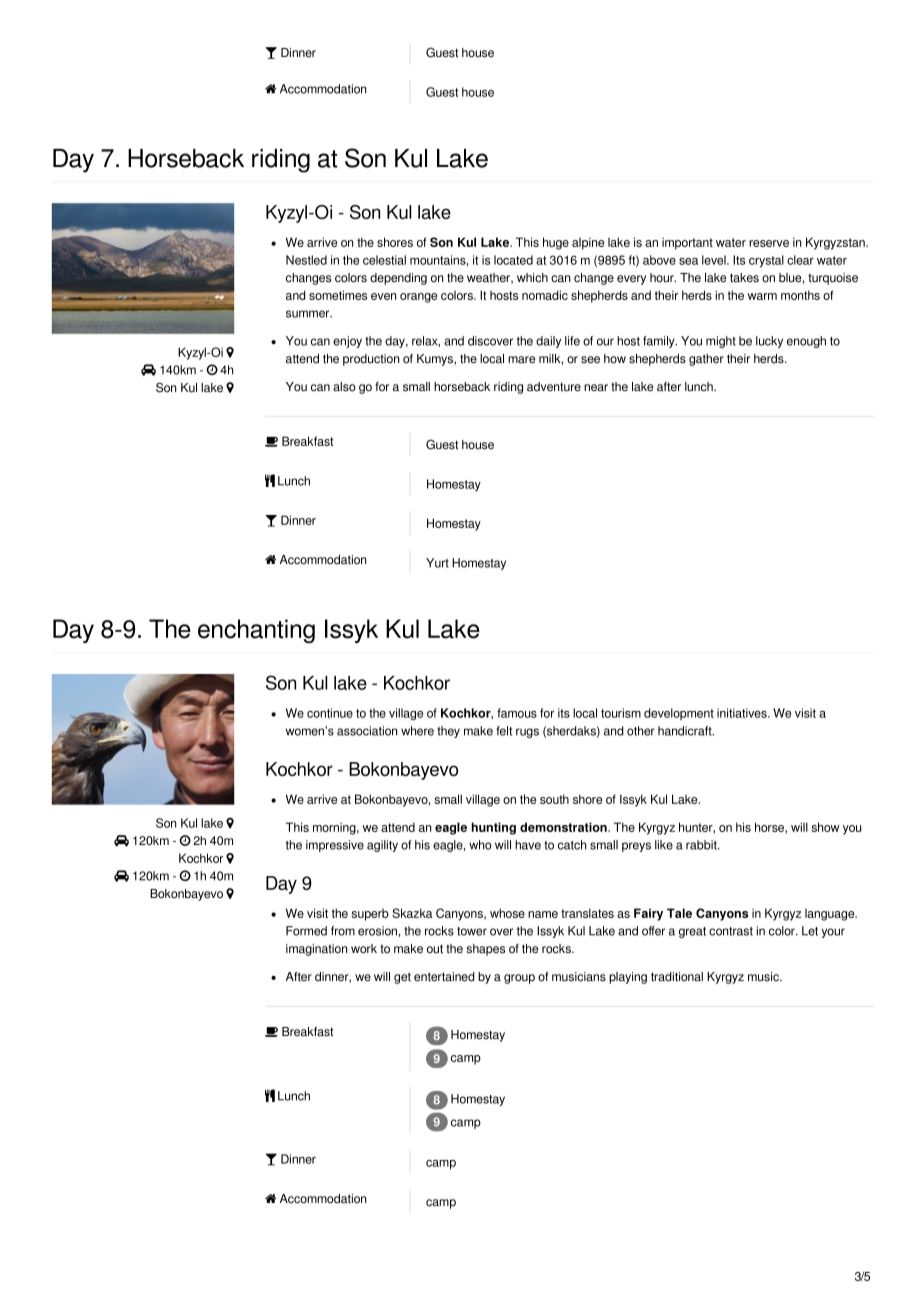  What do you see at coordinates (367, 731) in the image?
I see `association` at bounding box center [367, 731].
